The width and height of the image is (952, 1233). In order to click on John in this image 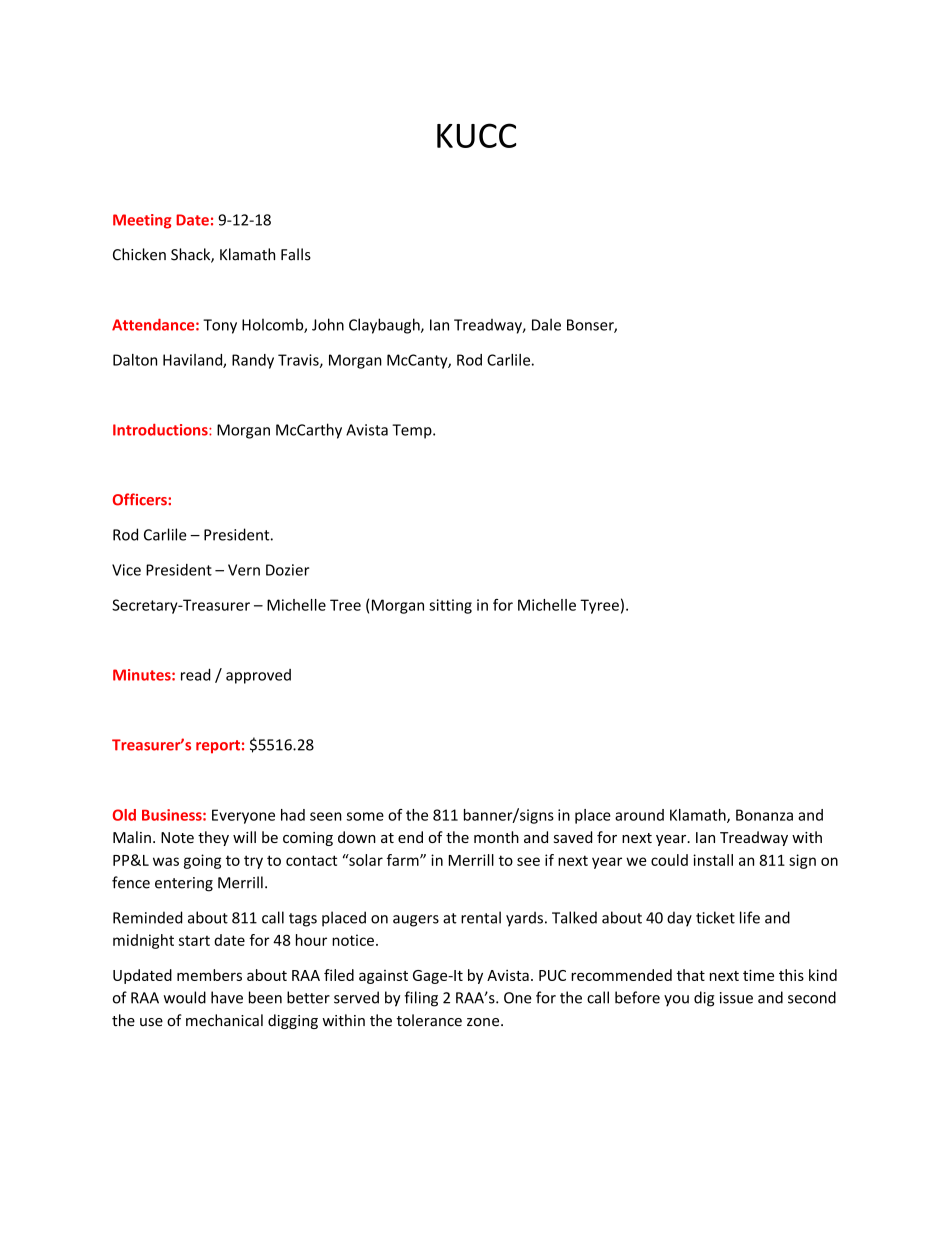, I will do `click(328, 324)`.
